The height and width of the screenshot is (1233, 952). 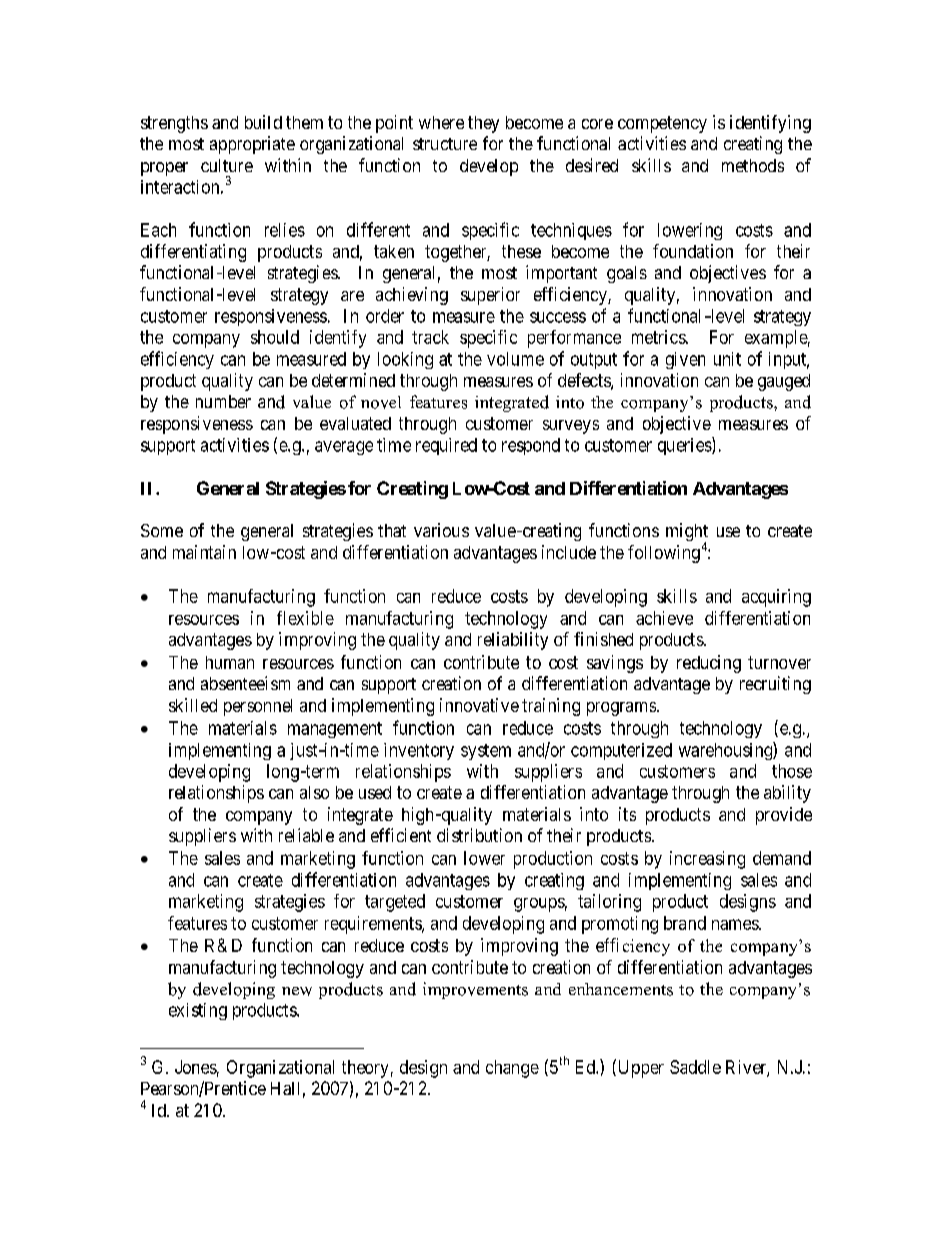 I want to click on queries, so click(x=685, y=446).
